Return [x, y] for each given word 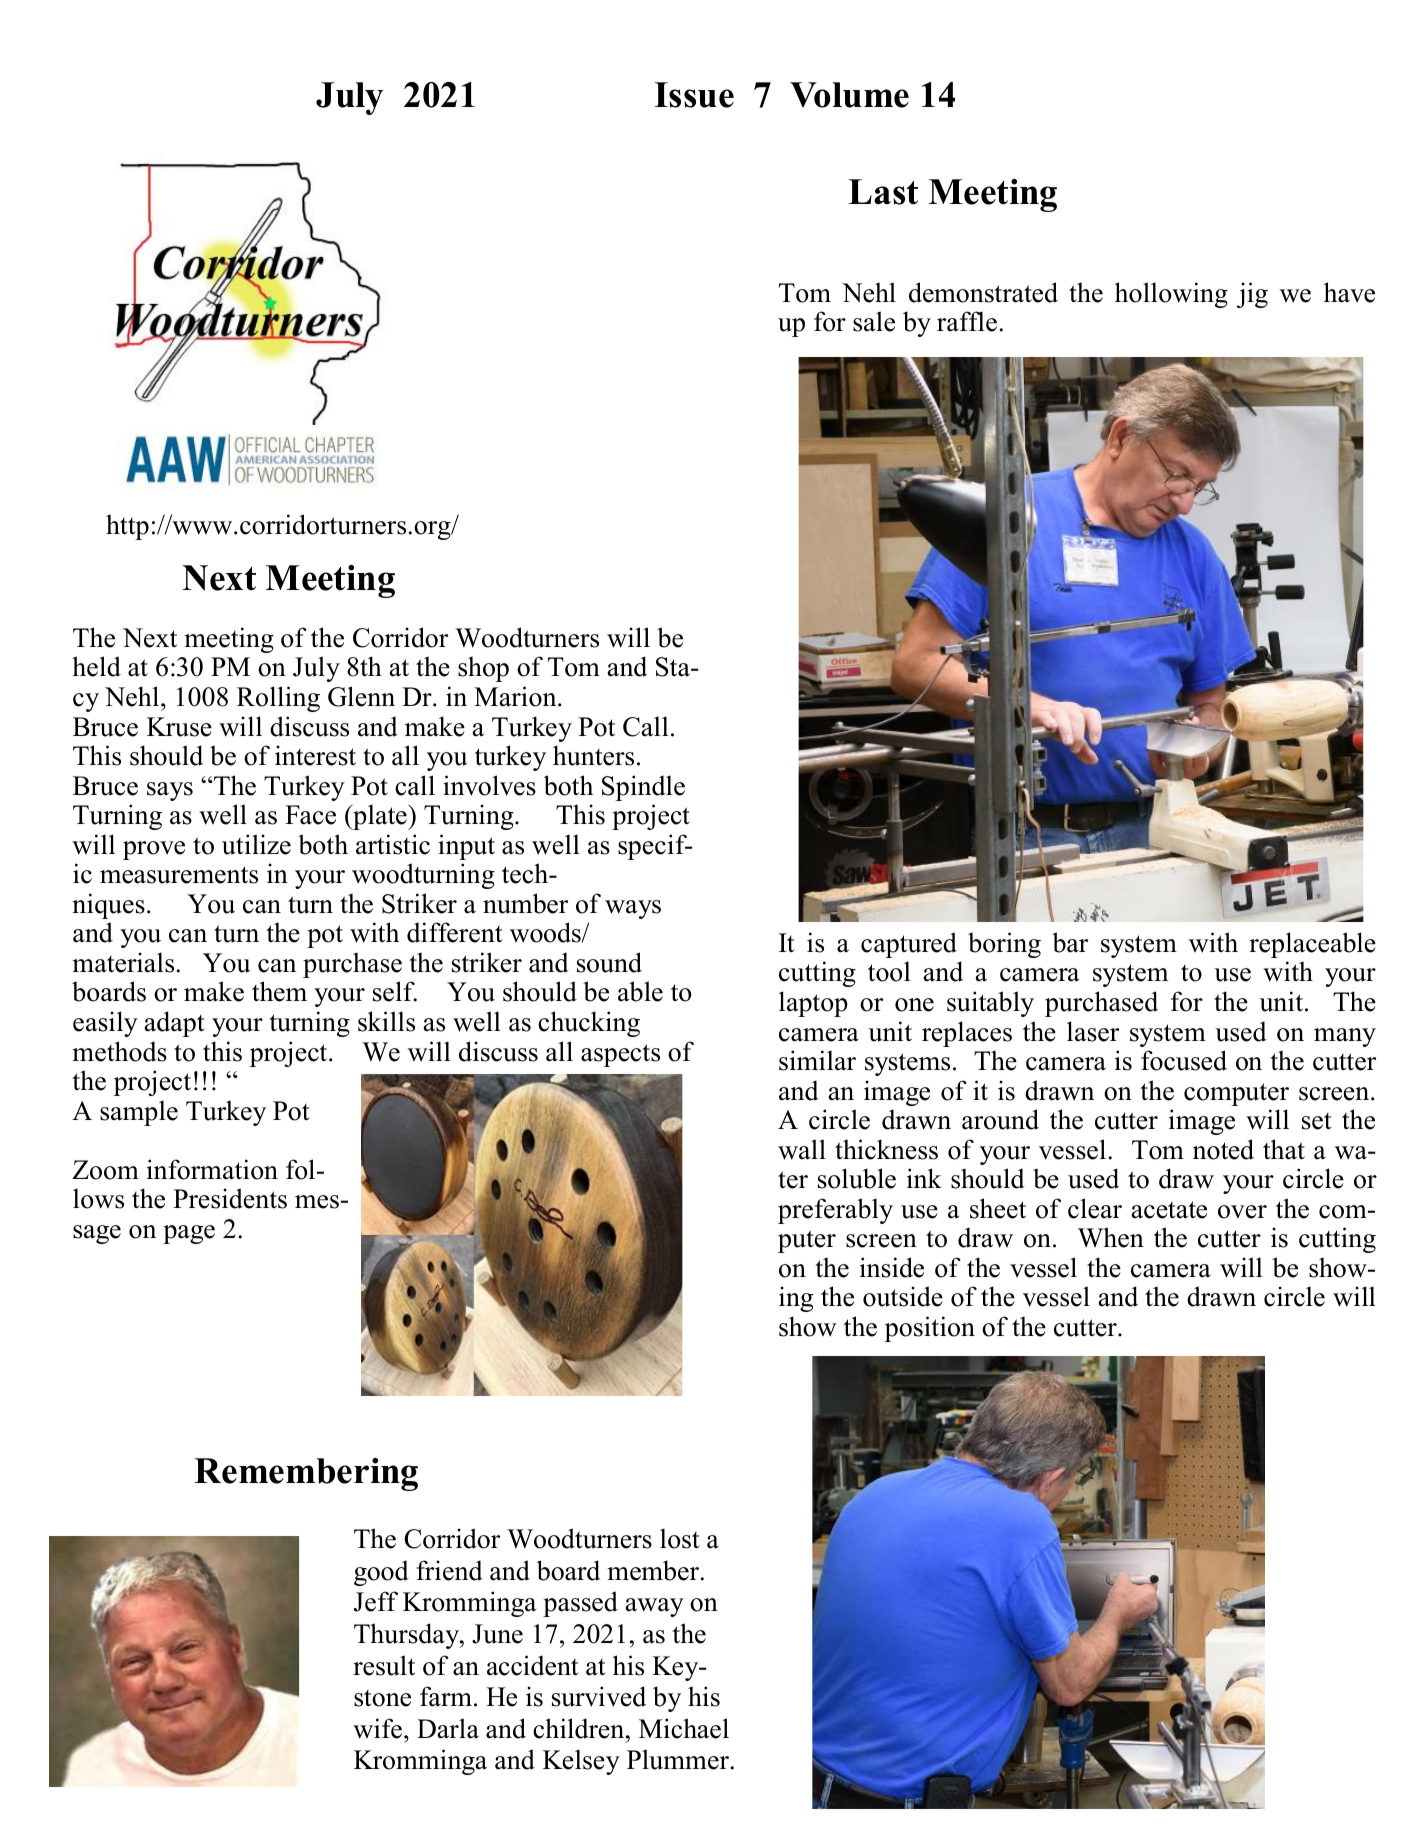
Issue [694, 95]
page [189, 1234]
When [1111, 1237]
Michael [684, 1728]
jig [1252, 295]
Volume [849, 95]
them [279, 991]
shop [483, 669]
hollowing [1171, 295]
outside [903, 1296]
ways [633, 909]
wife [377, 1728]
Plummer [679, 1759]
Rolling [278, 699]
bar [1070, 942]
